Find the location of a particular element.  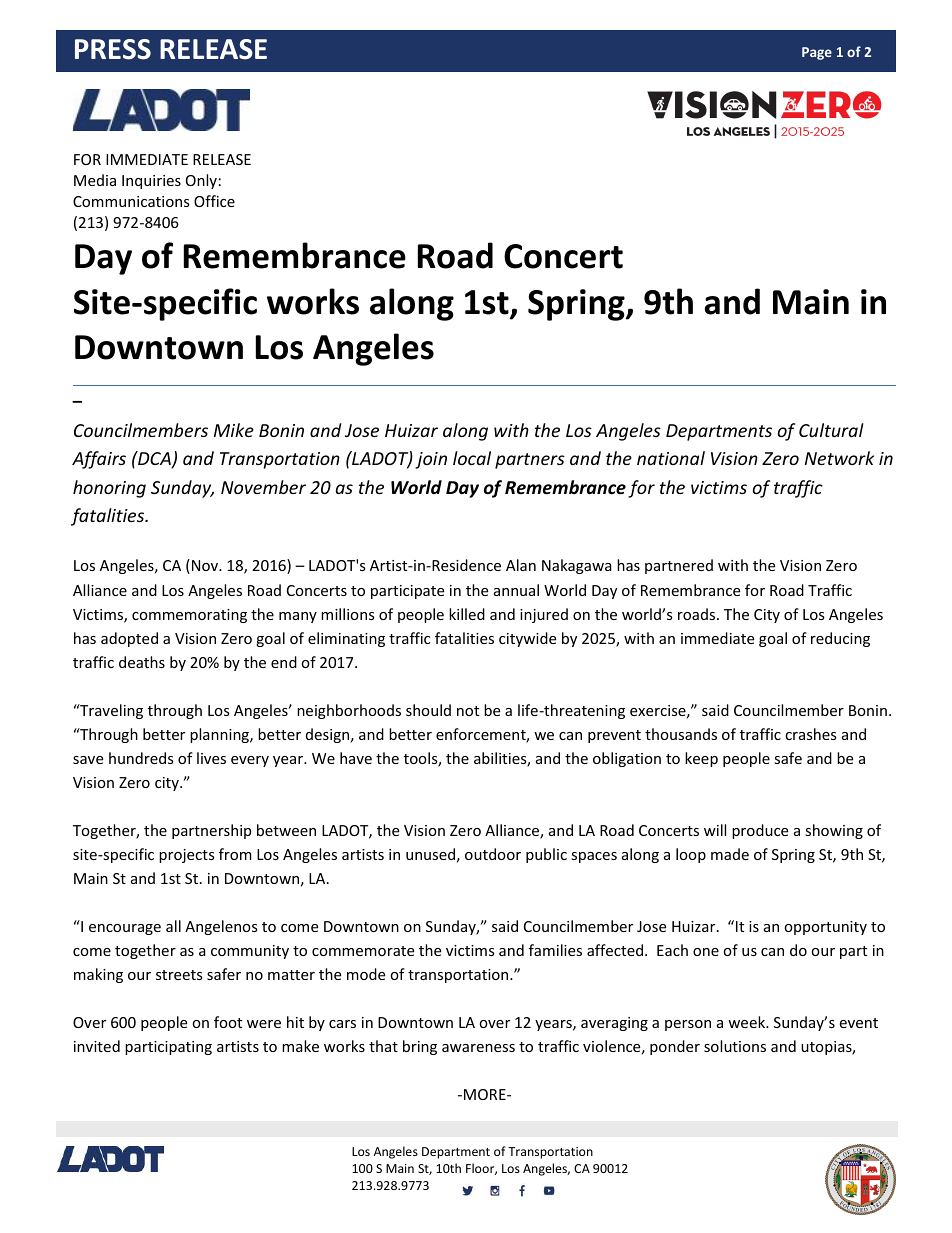

PRESS is located at coordinates (113, 49).
